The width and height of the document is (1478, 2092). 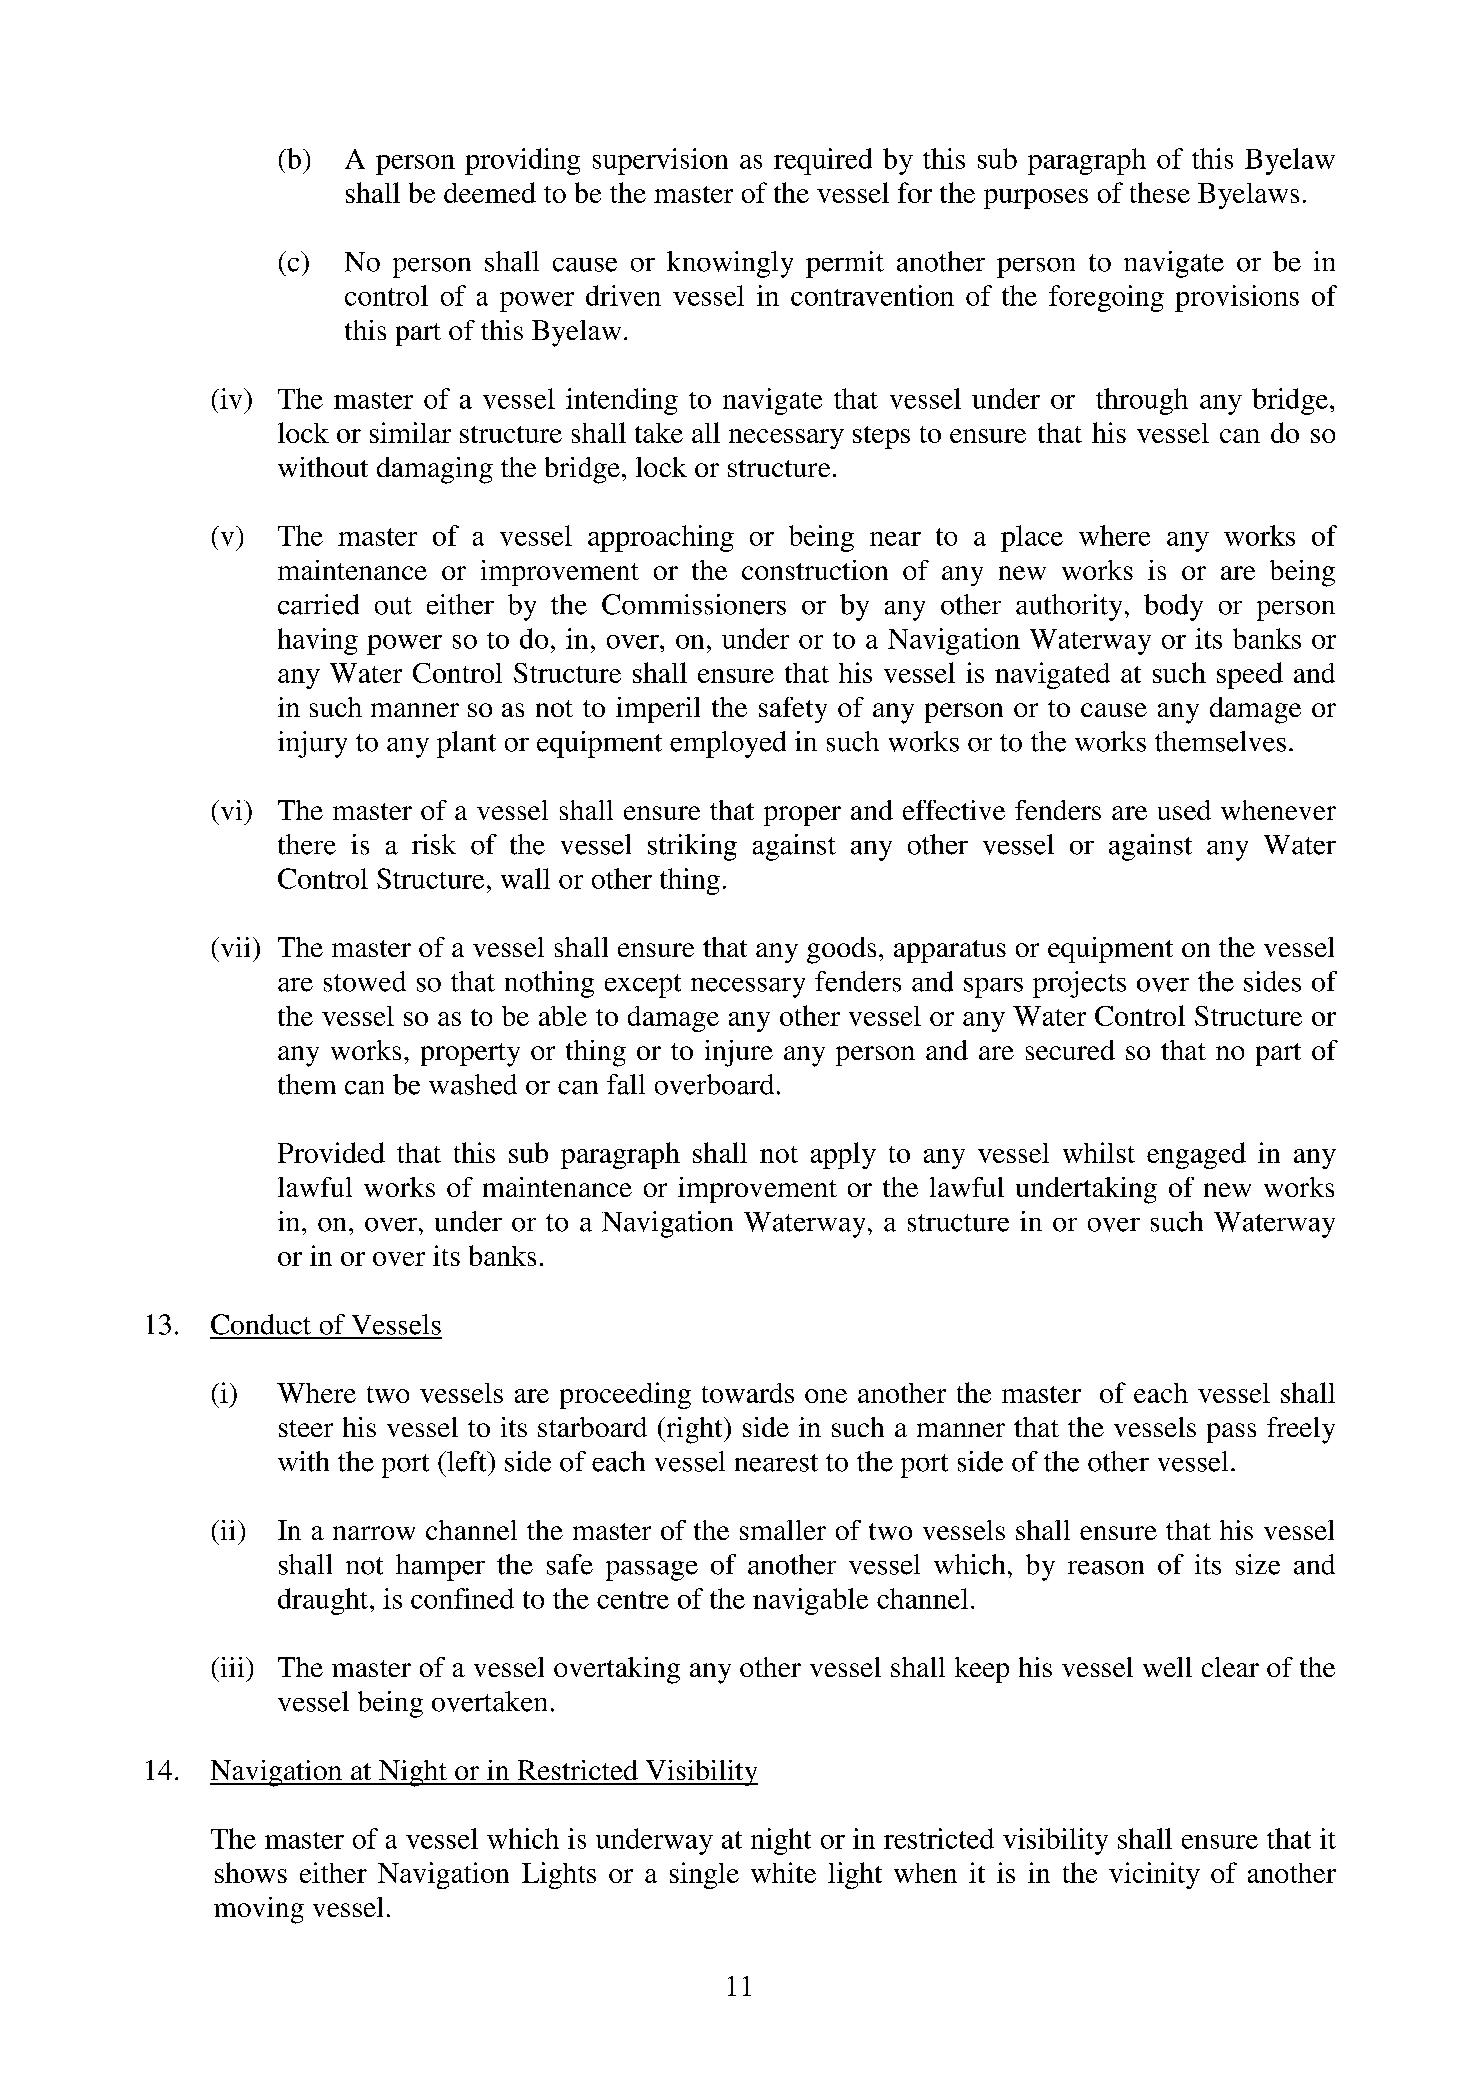 I want to click on these, so click(x=1160, y=192).
